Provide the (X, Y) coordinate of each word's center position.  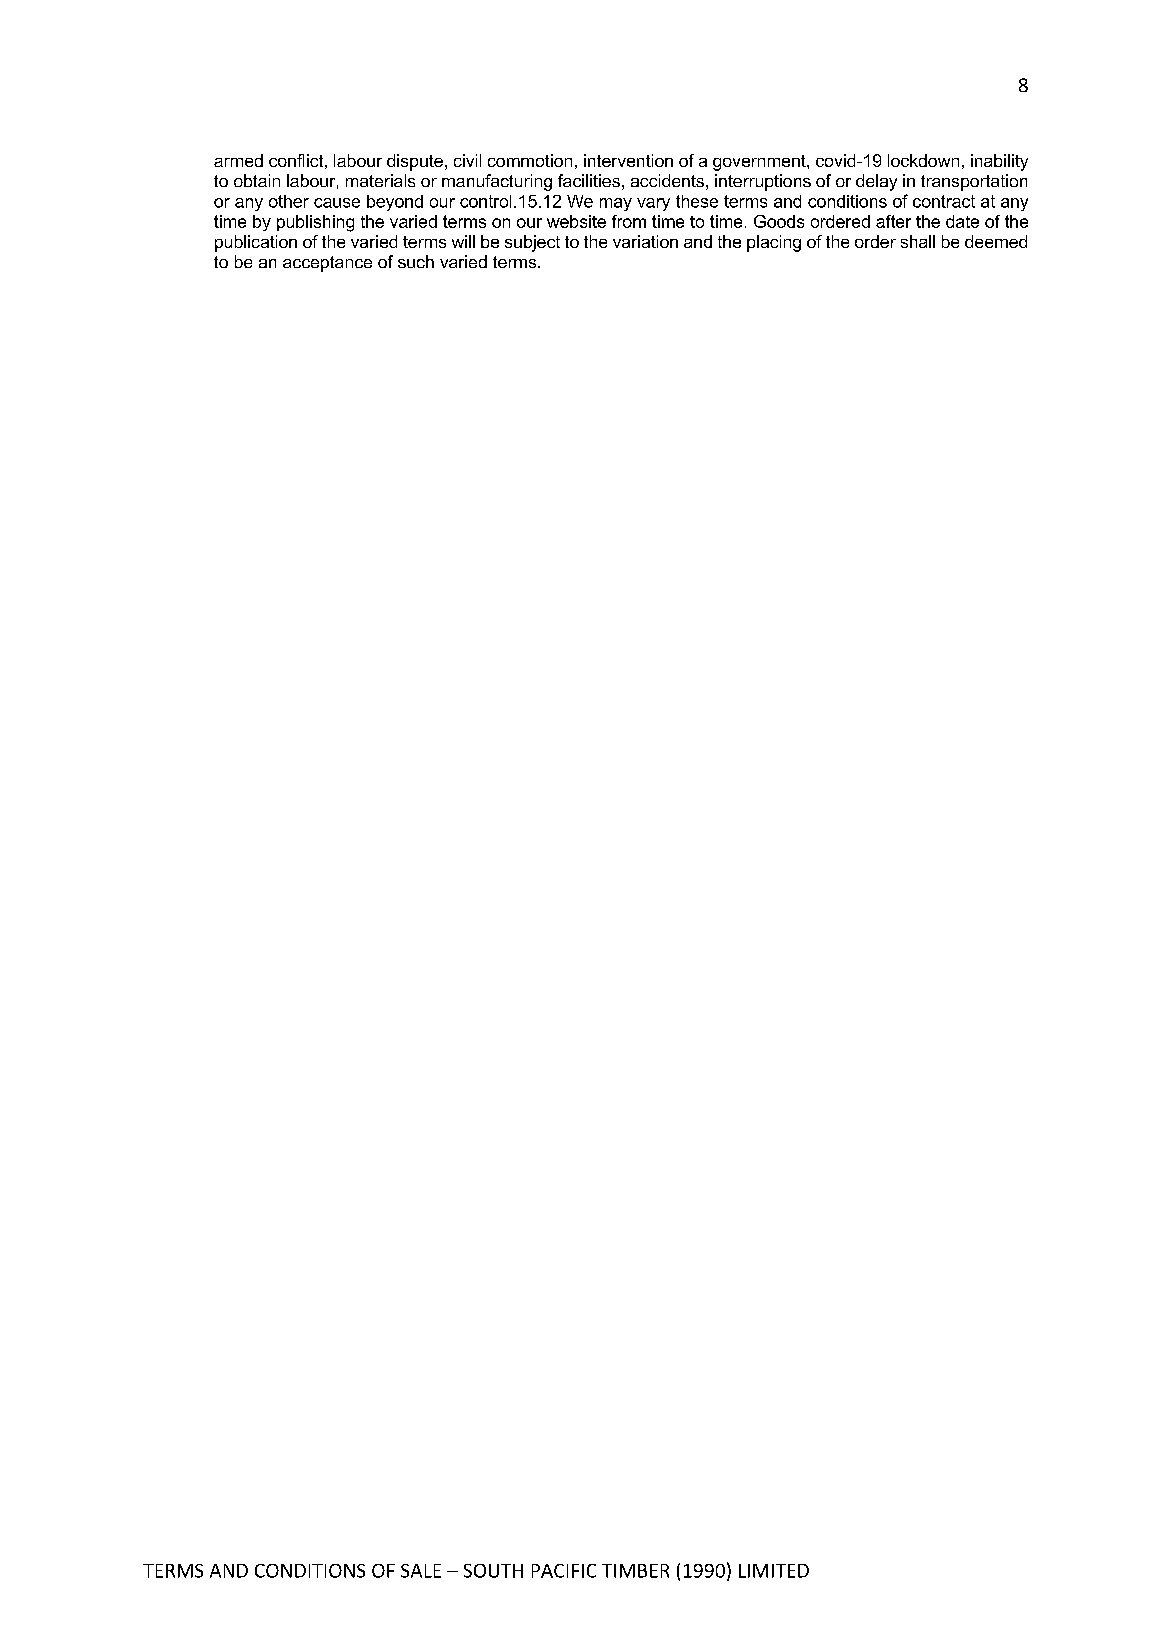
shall (918, 241)
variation (645, 241)
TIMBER (635, 1571)
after (893, 221)
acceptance (327, 264)
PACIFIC (564, 1571)
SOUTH (493, 1571)
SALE (421, 1571)
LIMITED (774, 1571)
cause (337, 203)
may (616, 204)
